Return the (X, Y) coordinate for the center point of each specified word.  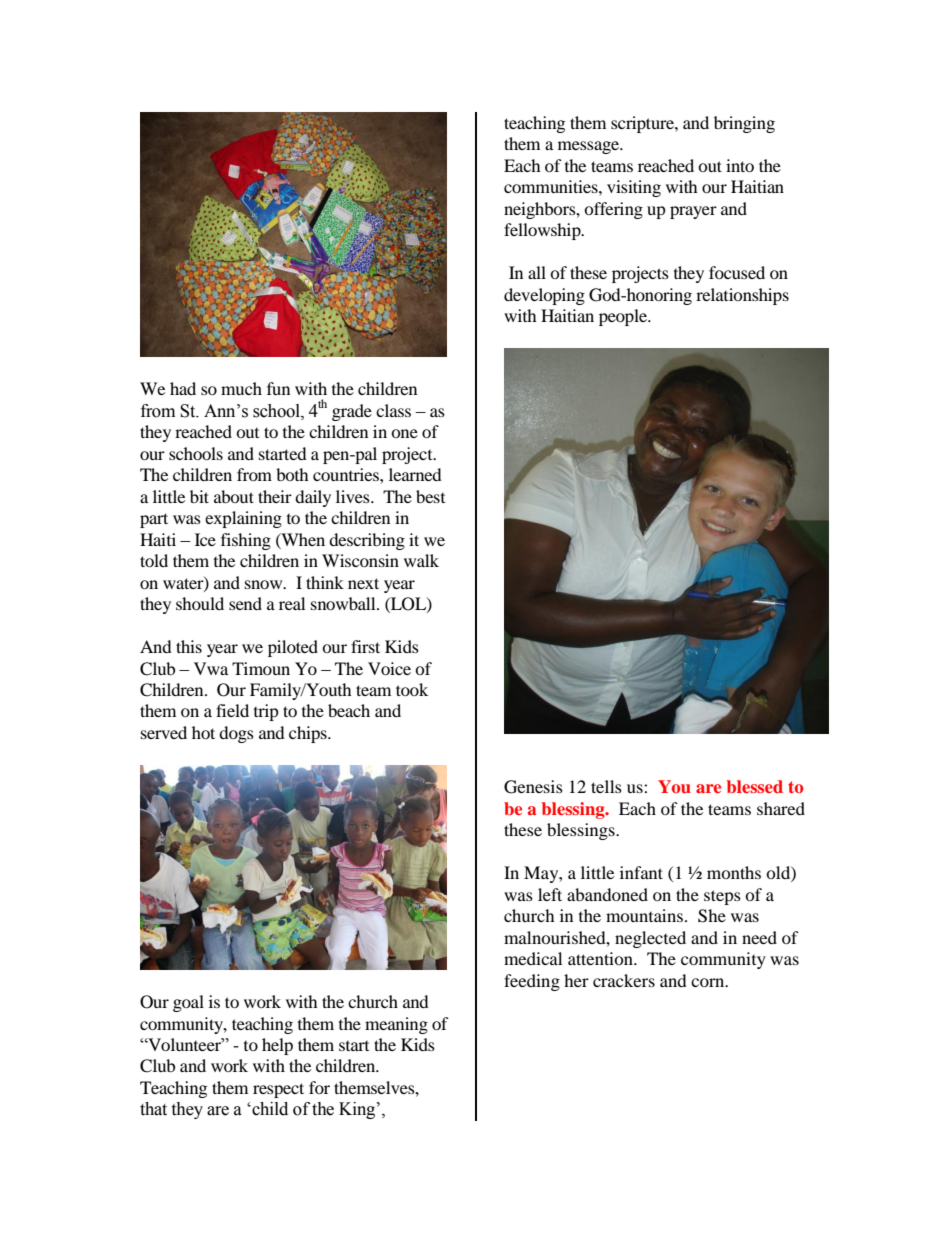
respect (278, 1090)
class (393, 410)
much (241, 388)
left (550, 894)
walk (421, 560)
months (734, 872)
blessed (755, 786)
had (183, 388)
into (740, 165)
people (624, 317)
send (245, 603)
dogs (236, 734)
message (589, 147)
